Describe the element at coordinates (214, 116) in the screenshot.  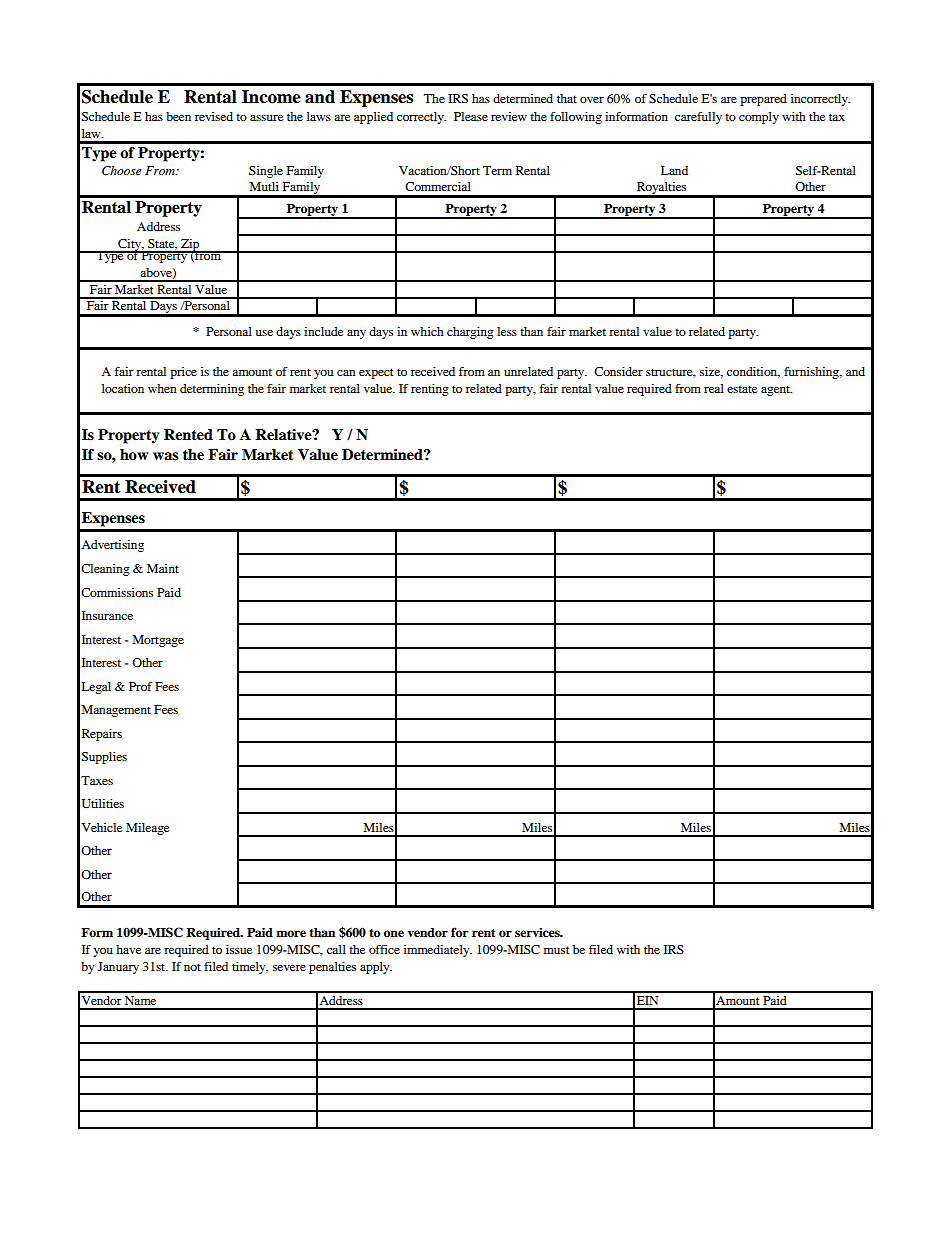
I see `revised` at that location.
